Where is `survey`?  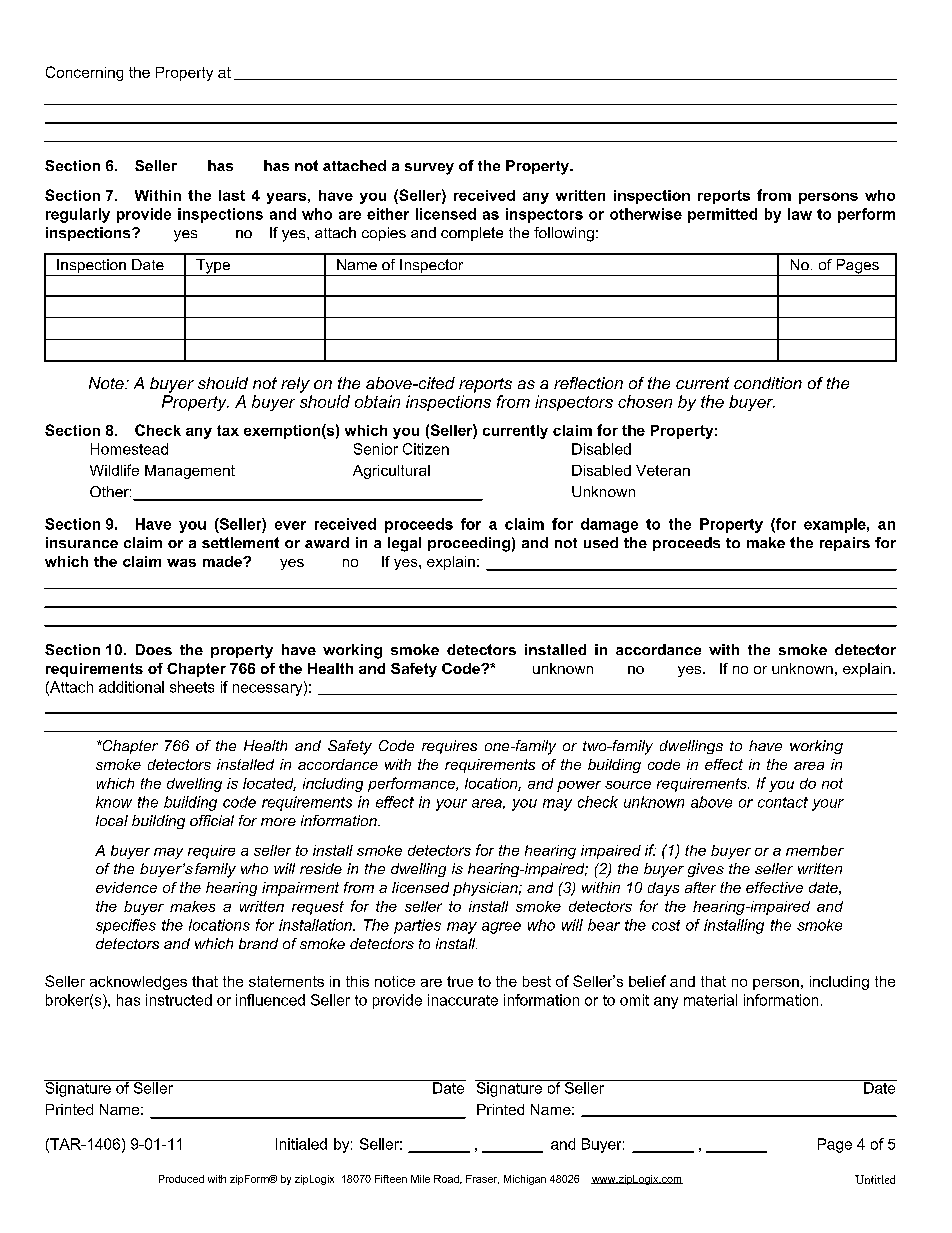
survey is located at coordinates (429, 169).
